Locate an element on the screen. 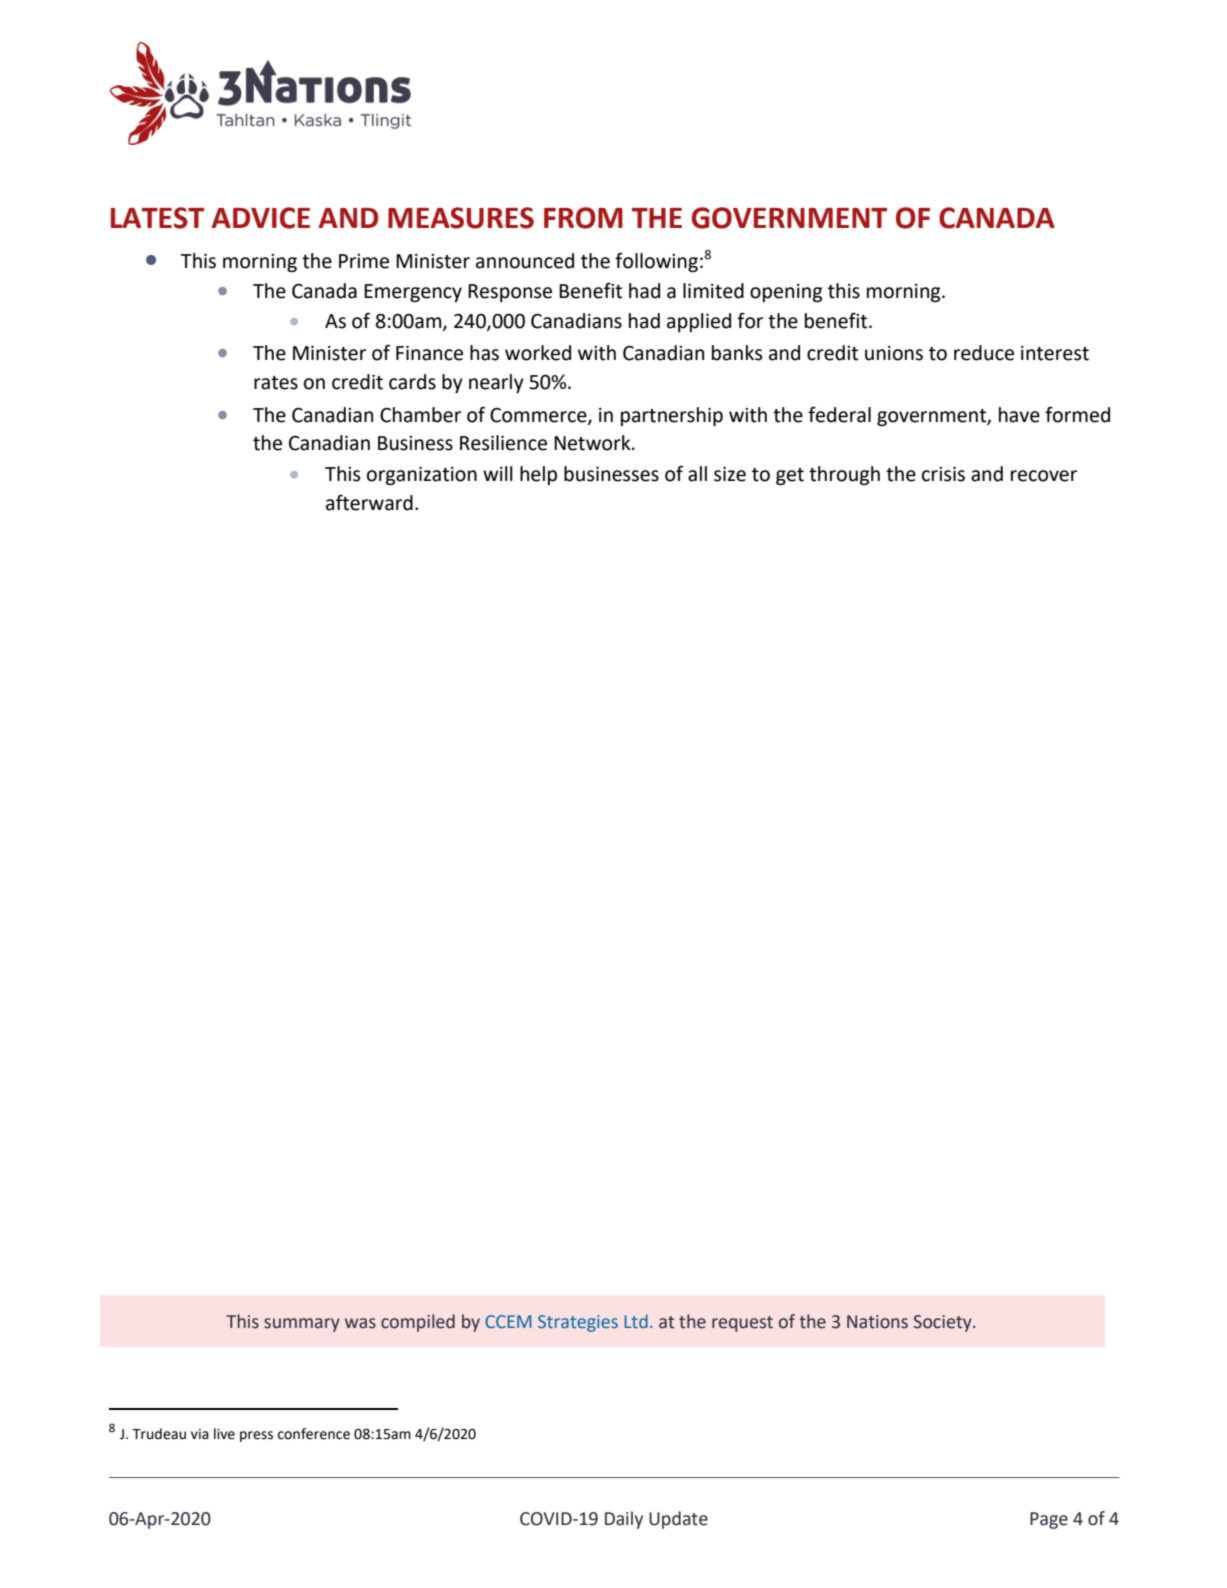 The image size is (1227, 1588). afterward is located at coordinates (369, 502).
